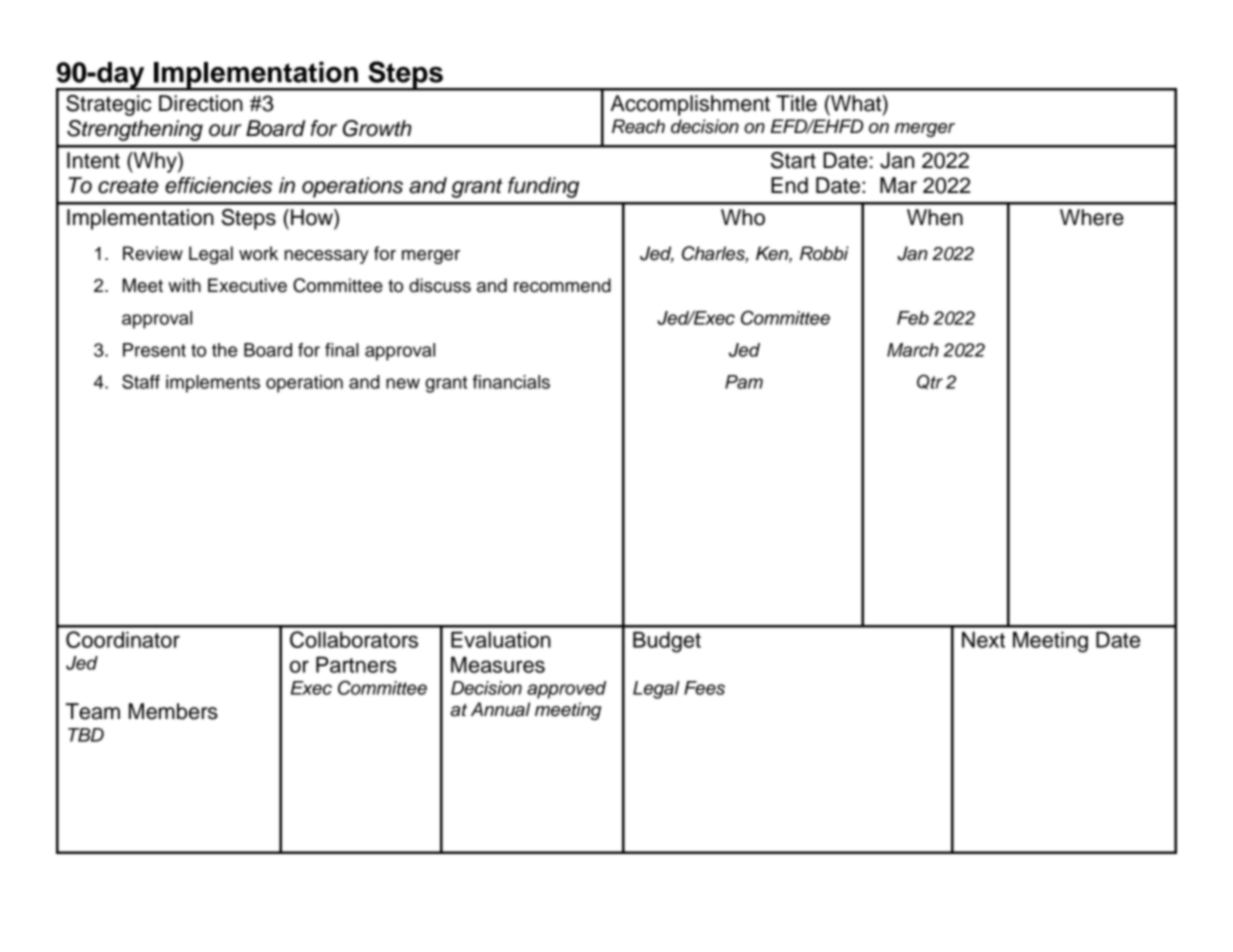  What do you see at coordinates (796, 103) in the image?
I see `Title` at bounding box center [796, 103].
